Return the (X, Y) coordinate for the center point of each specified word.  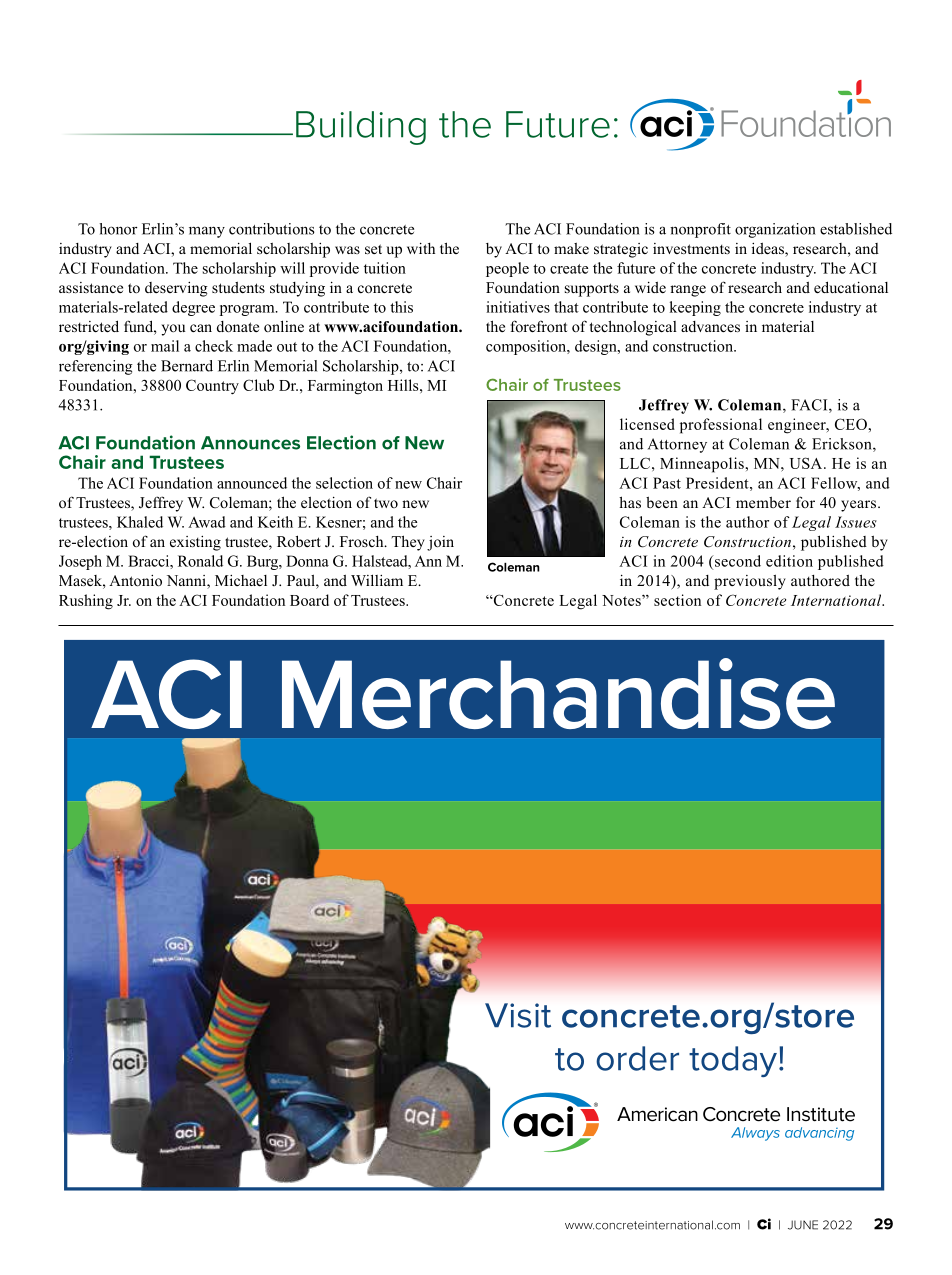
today (734, 1061)
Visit (518, 1015)
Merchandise (558, 693)
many (207, 232)
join (440, 543)
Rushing (86, 602)
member (763, 502)
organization (775, 230)
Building (361, 128)
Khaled (140, 522)
